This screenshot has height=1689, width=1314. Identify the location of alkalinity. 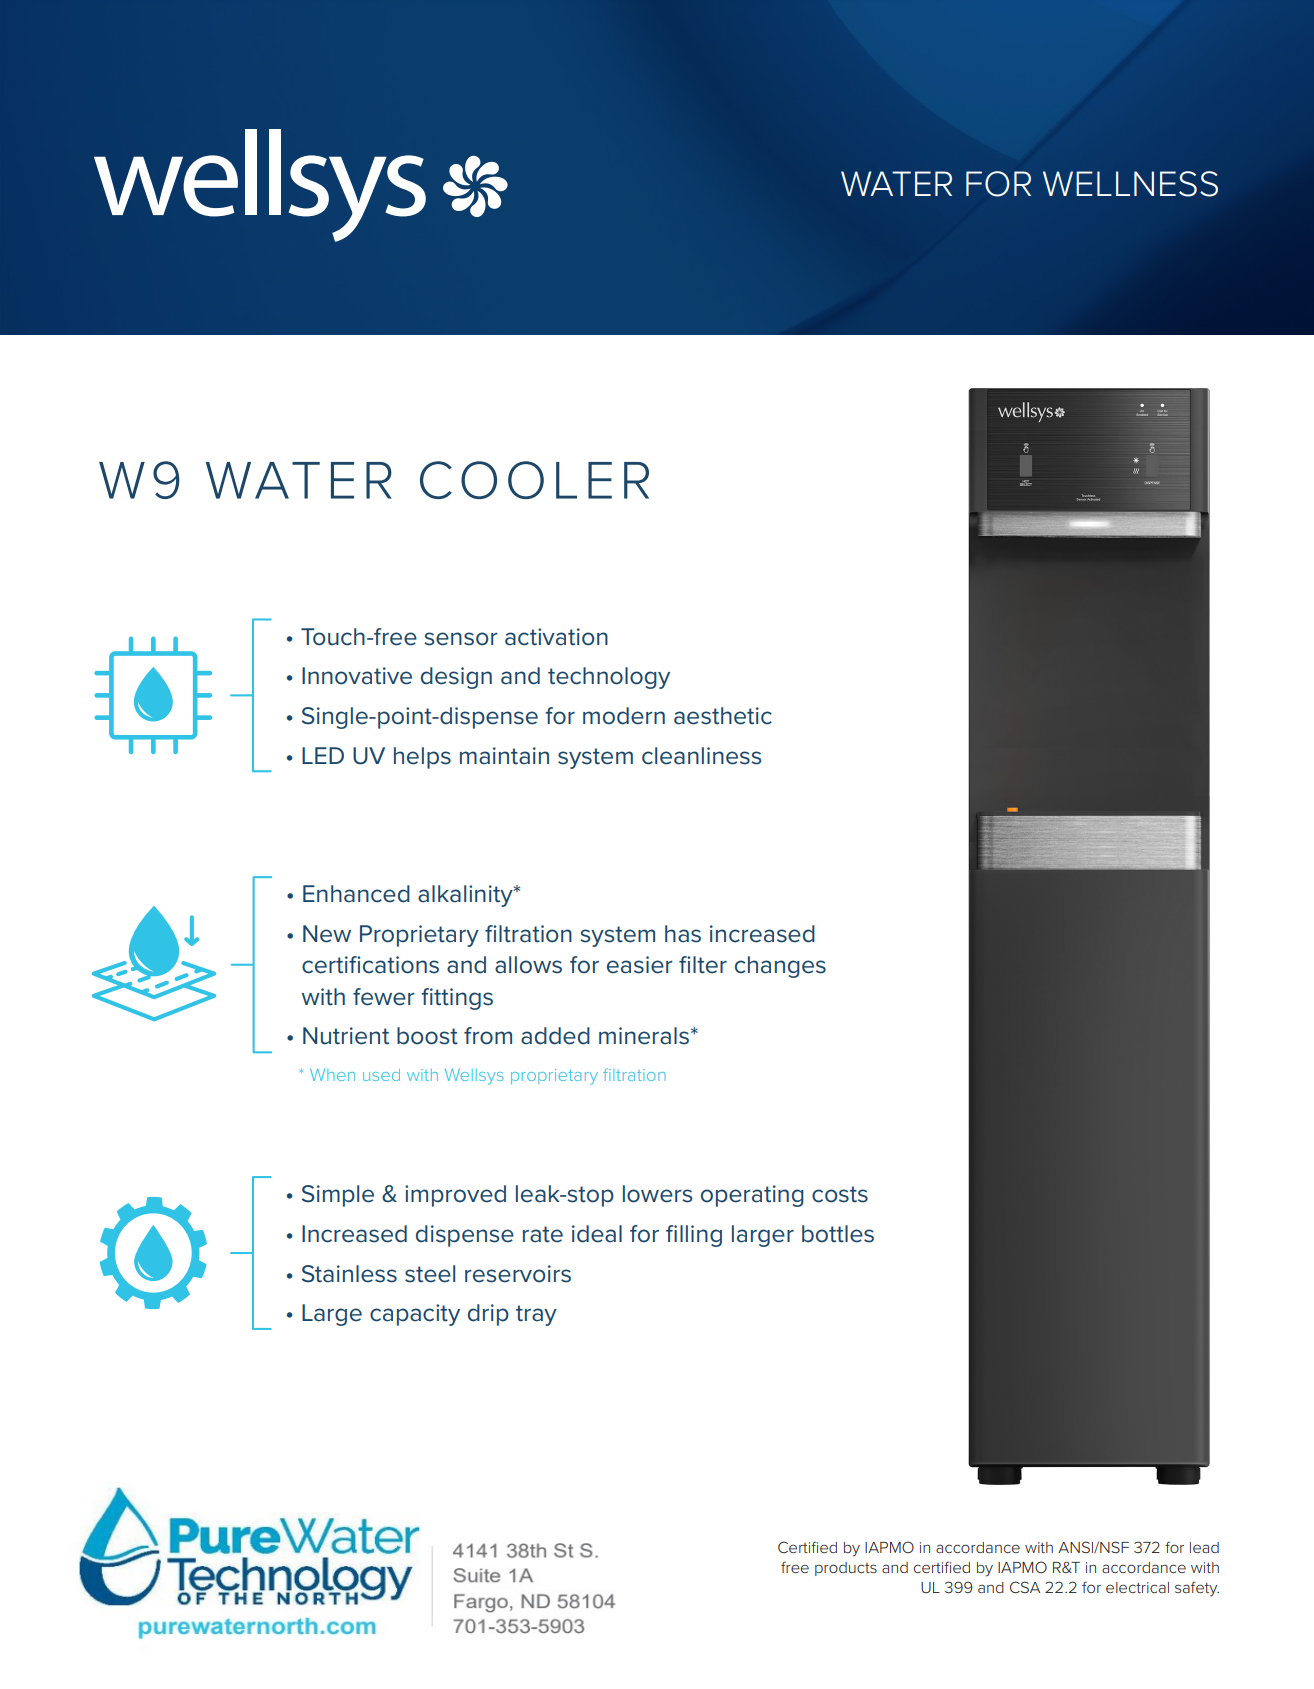
(466, 896).
